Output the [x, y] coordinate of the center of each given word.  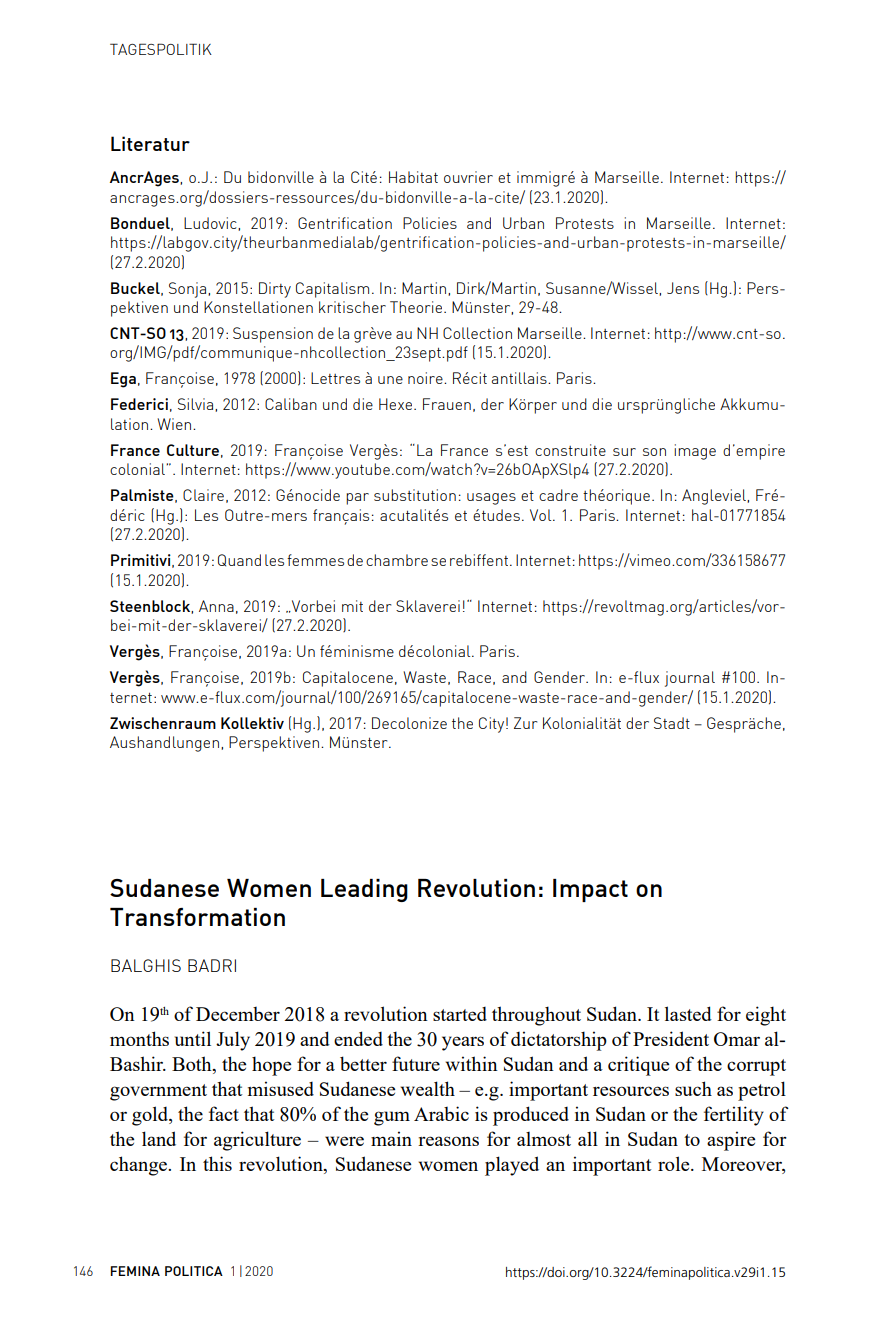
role [675, 1163]
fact [224, 1113]
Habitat [413, 177]
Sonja [187, 290]
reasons [448, 1141]
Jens [683, 288]
